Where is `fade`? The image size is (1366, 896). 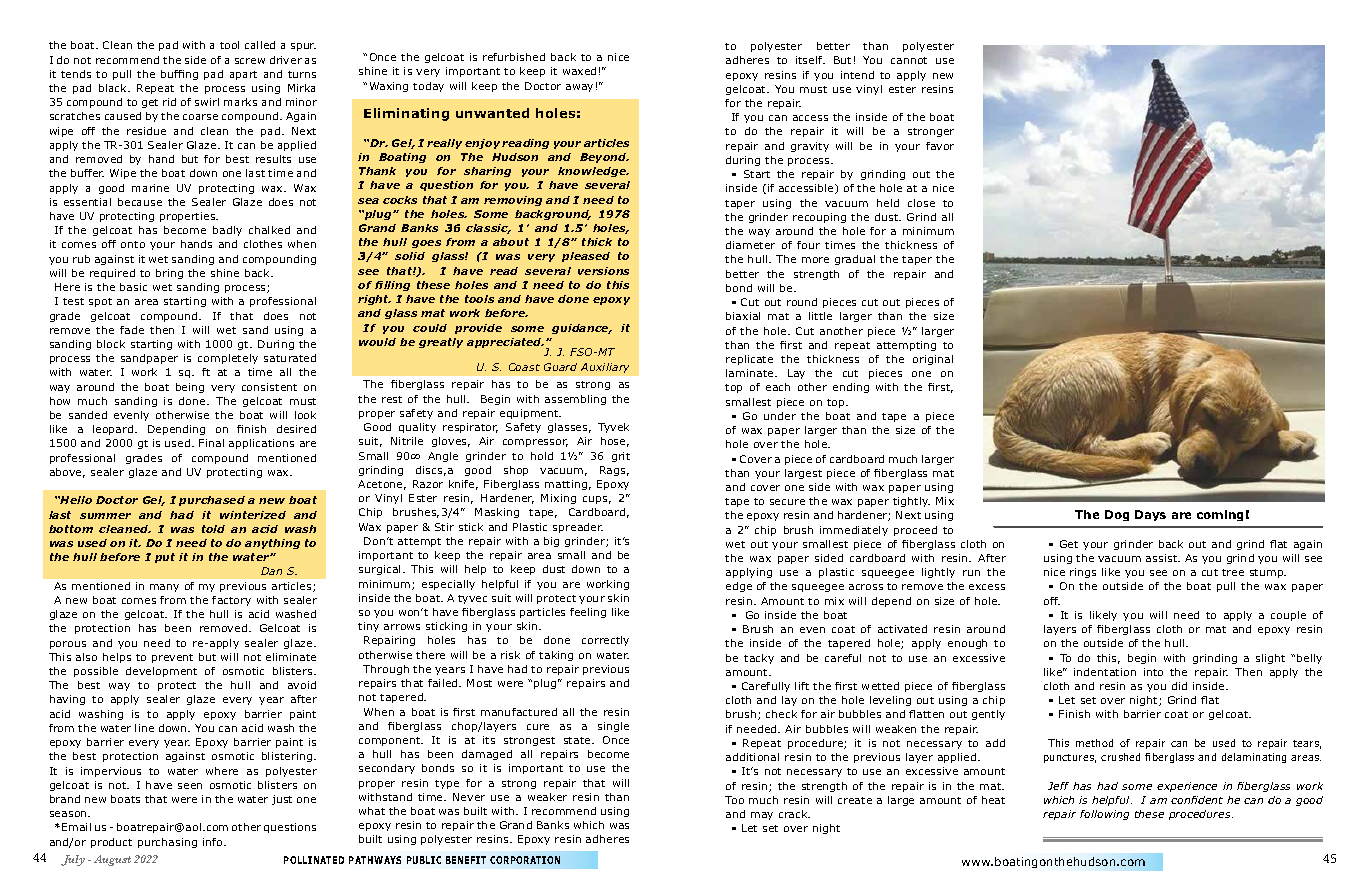 fade is located at coordinates (132, 330).
